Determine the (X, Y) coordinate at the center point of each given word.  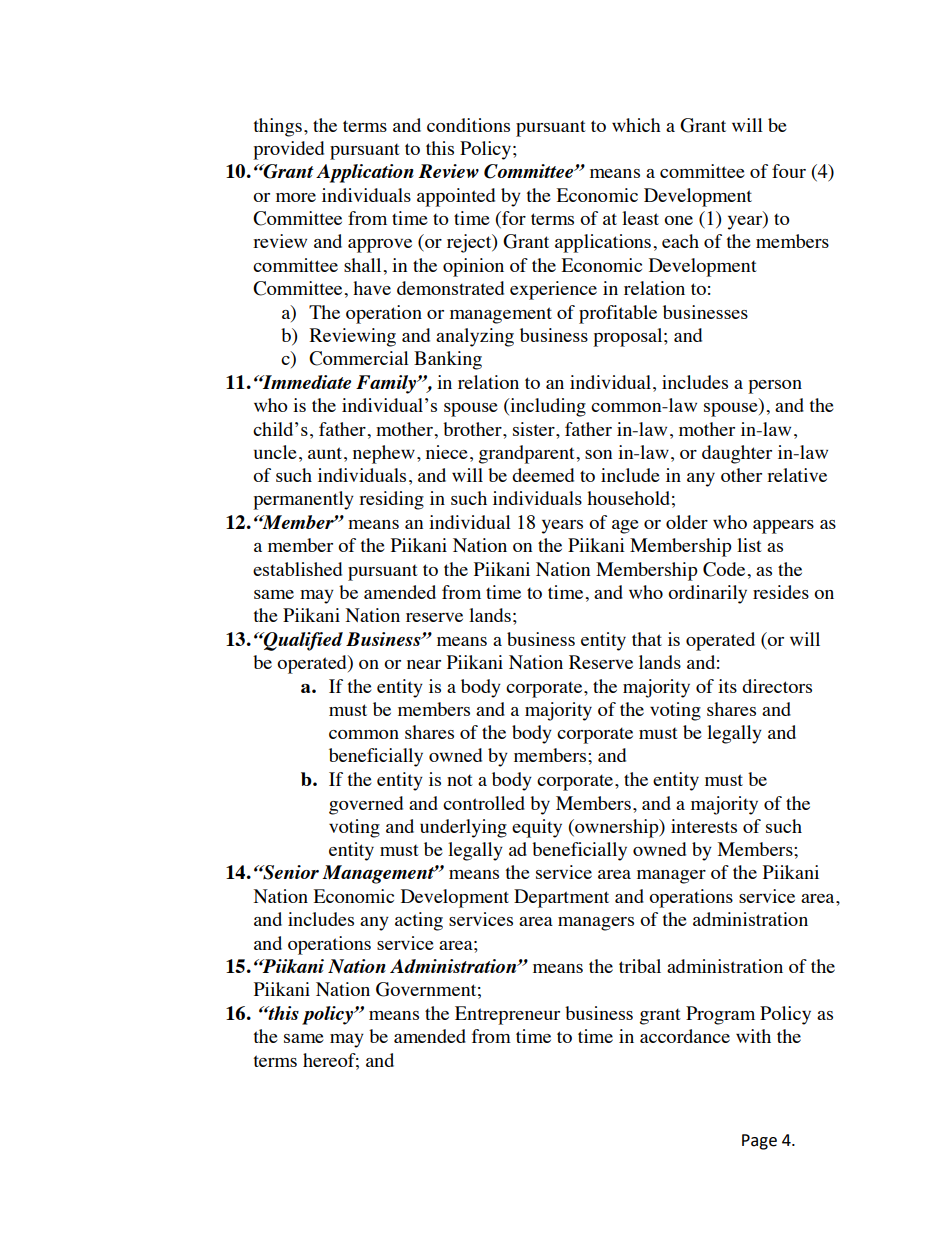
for (513, 219)
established (297, 569)
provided (288, 150)
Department (561, 898)
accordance (685, 1036)
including (547, 407)
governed (366, 805)
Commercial (359, 358)
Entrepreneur (507, 1015)
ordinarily (707, 594)
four (789, 171)
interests (704, 826)
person (775, 387)
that (647, 639)
